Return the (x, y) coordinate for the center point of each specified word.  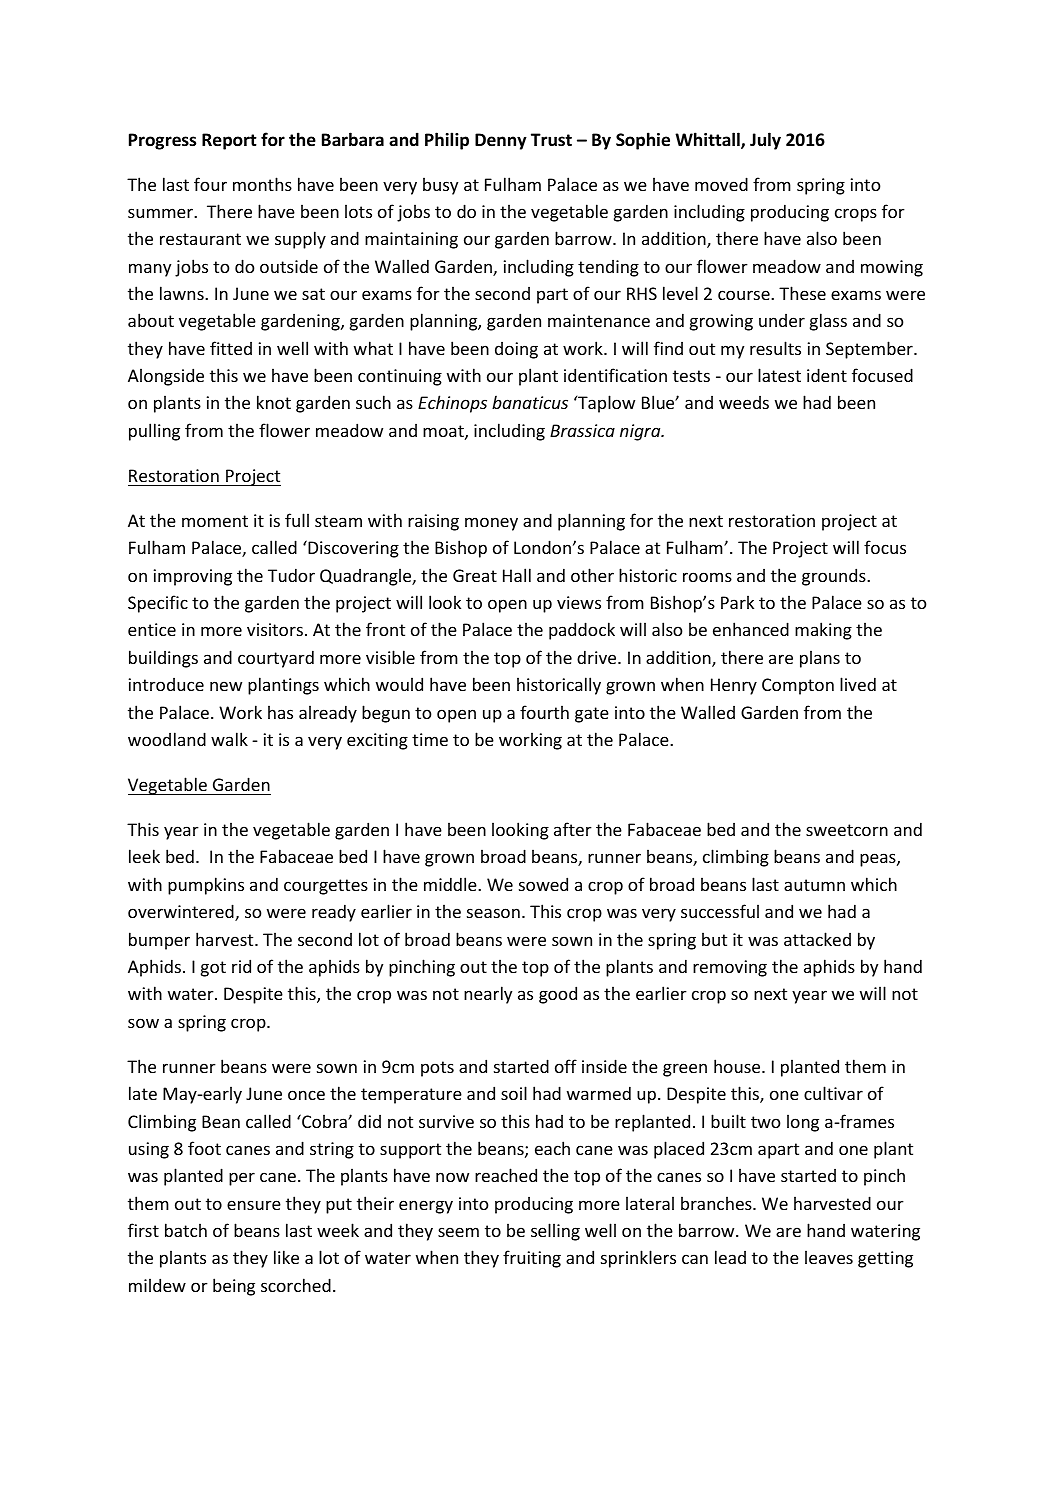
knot (274, 402)
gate (592, 715)
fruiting (532, 1259)
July (765, 141)
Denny (501, 141)
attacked (817, 939)
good (558, 995)
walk (229, 739)
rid (241, 966)
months (262, 184)
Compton (798, 686)
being (234, 1287)
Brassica (582, 430)
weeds (744, 402)
